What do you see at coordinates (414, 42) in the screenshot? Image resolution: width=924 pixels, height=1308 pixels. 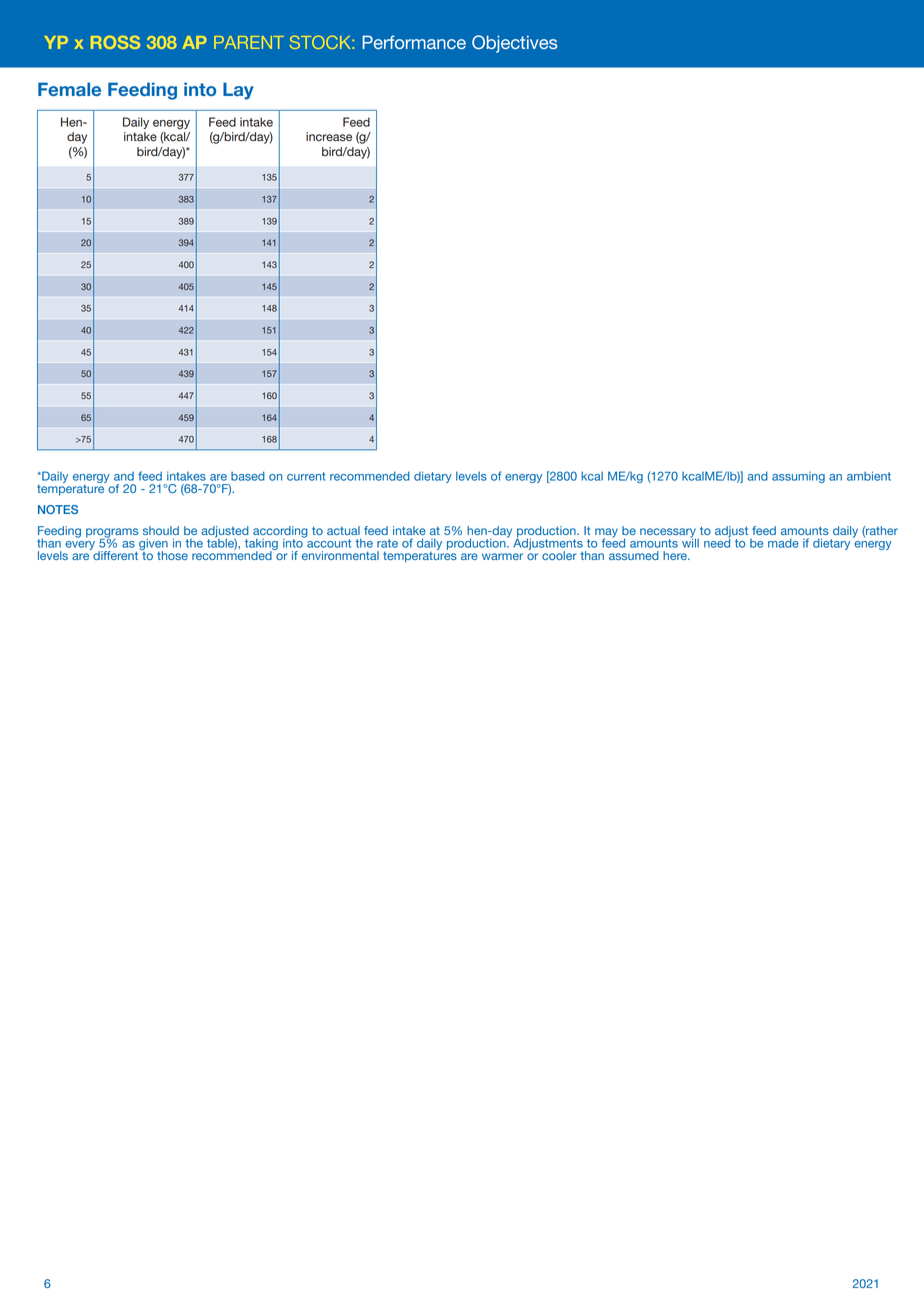 I see `Performance` at bounding box center [414, 42].
